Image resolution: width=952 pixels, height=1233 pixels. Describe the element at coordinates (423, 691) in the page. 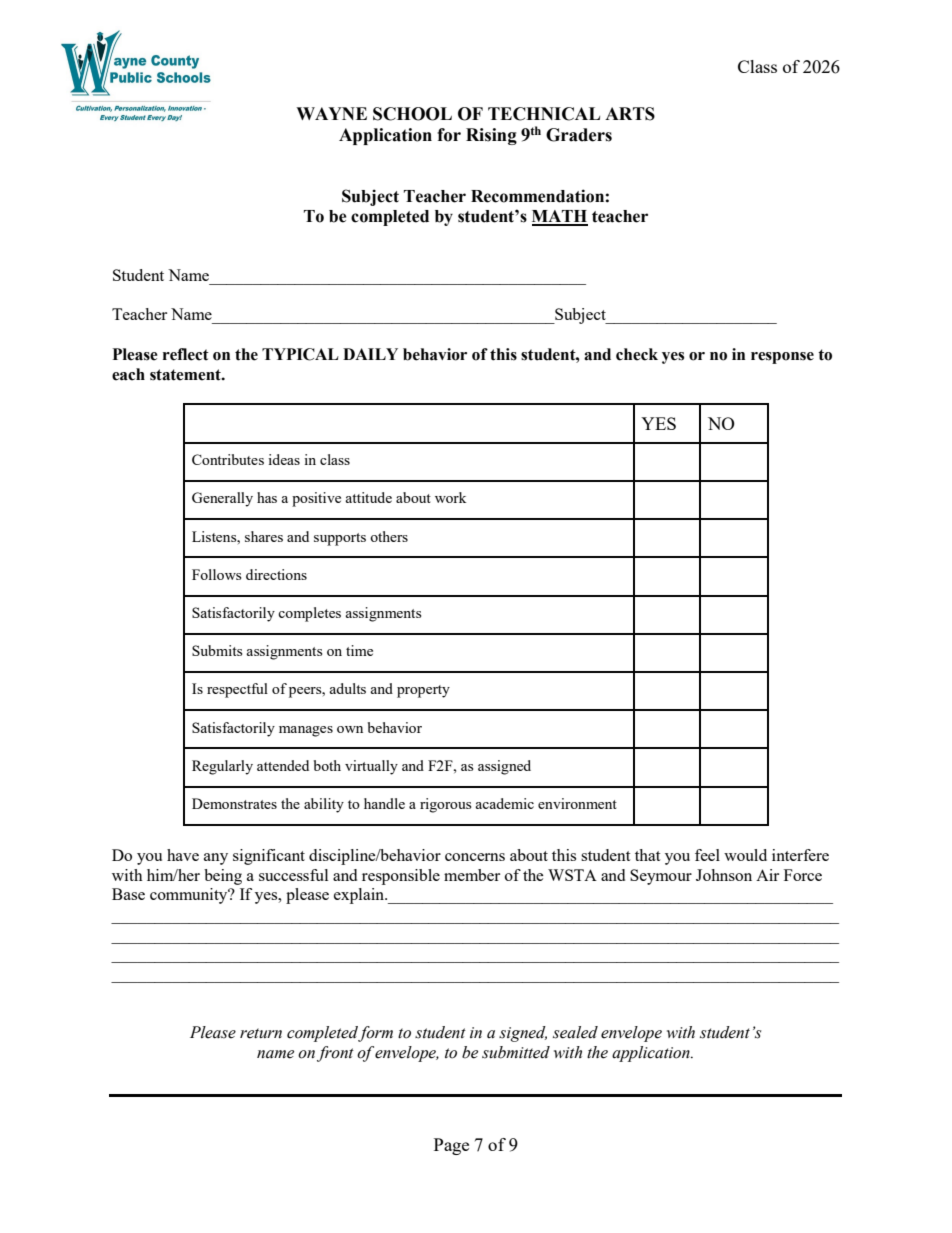

I see `property` at that location.
